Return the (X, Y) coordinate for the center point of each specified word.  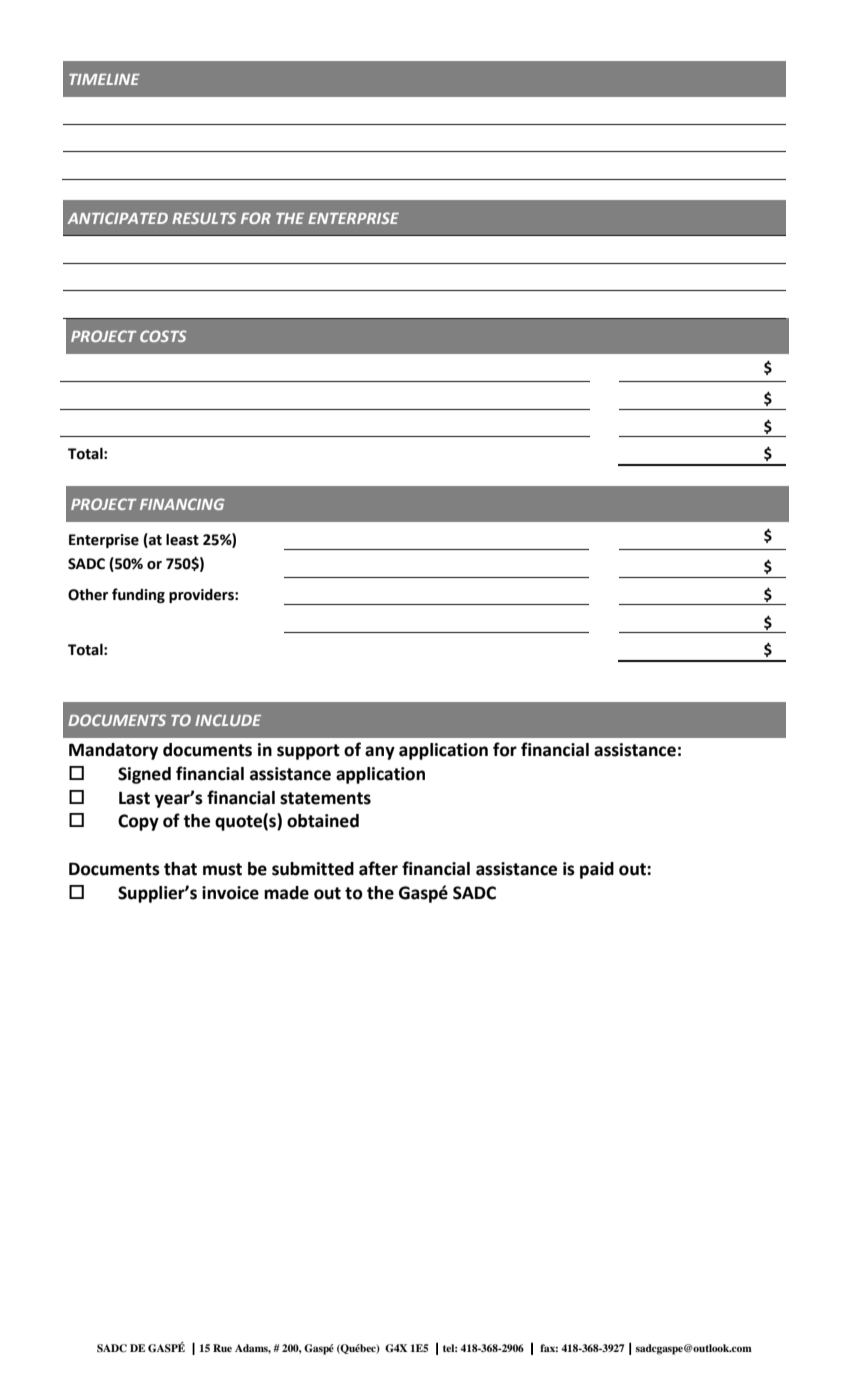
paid (597, 870)
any (380, 753)
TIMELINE (104, 79)
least (182, 539)
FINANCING (182, 504)
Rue (222, 1348)
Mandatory (113, 751)
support (308, 752)
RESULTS (204, 218)
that (180, 869)
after (378, 868)
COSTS (163, 336)
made (286, 893)
